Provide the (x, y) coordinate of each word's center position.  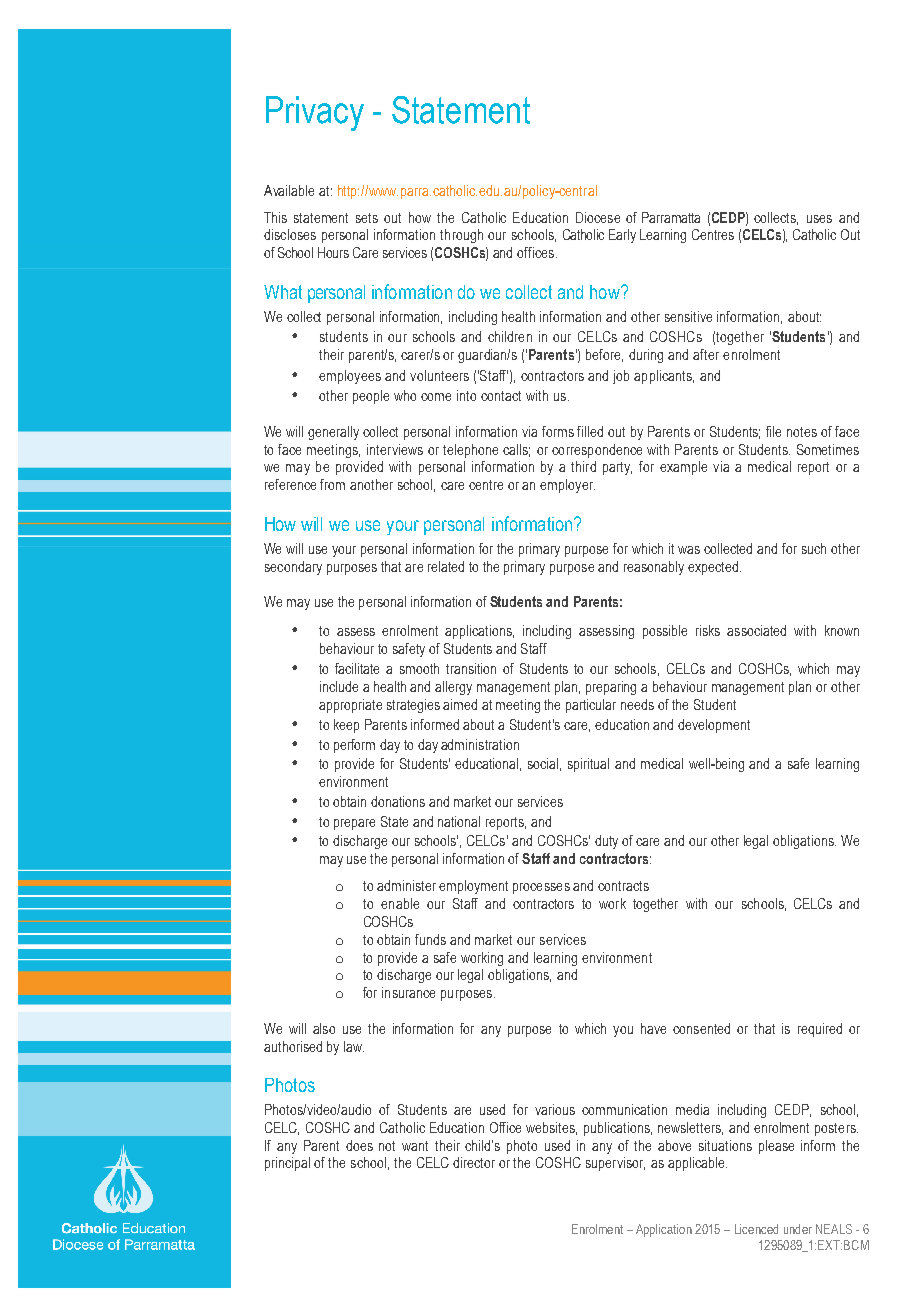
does (359, 1145)
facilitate (357, 668)
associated (756, 630)
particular (591, 706)
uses (819, 219)
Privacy (315, 113)
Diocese (598, 217)
